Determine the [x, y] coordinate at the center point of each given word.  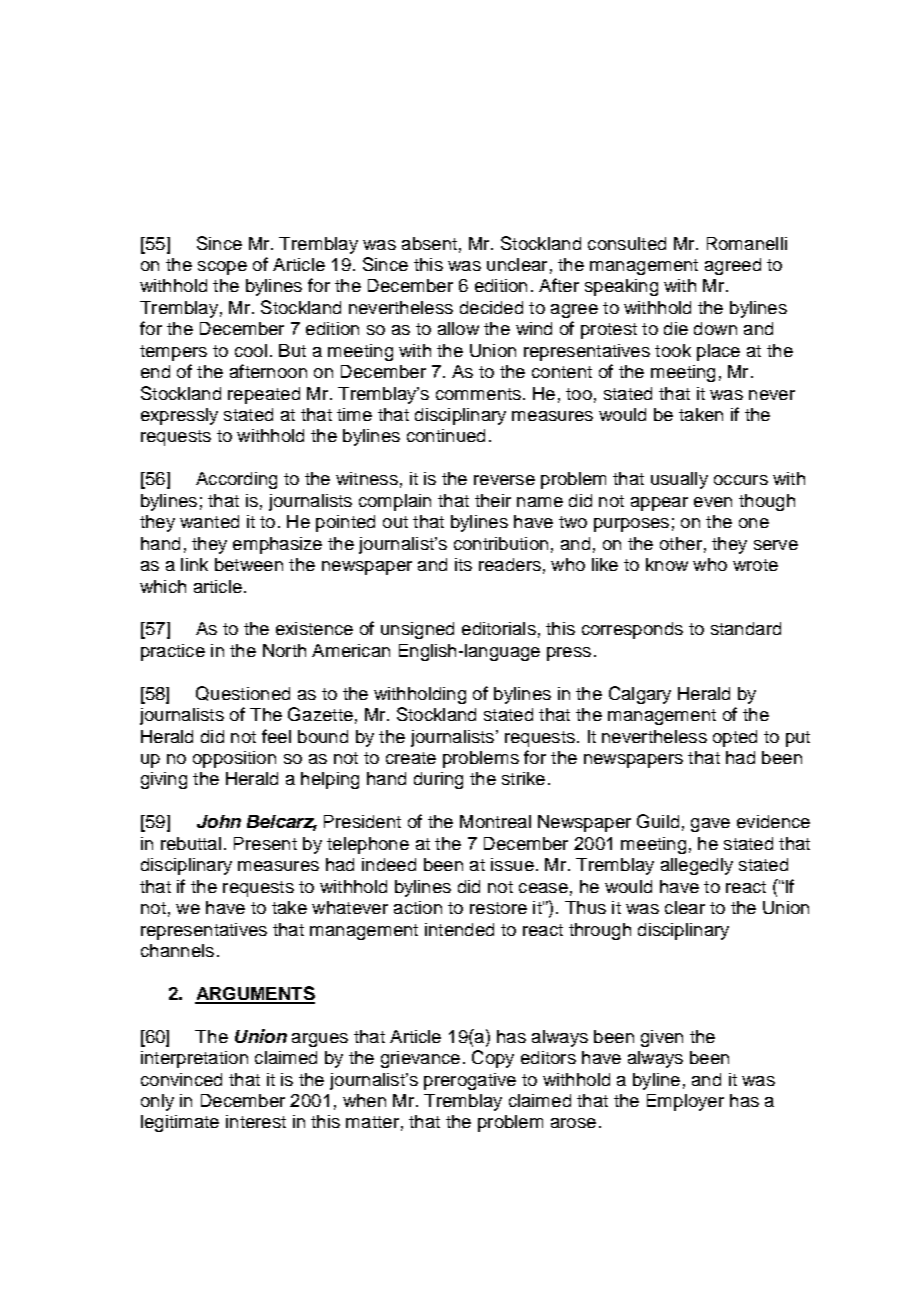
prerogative [470, 1081]
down [715, 328]
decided [491, 307]
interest [256, 1121]
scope [222, 268]
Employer [685, 1102]
